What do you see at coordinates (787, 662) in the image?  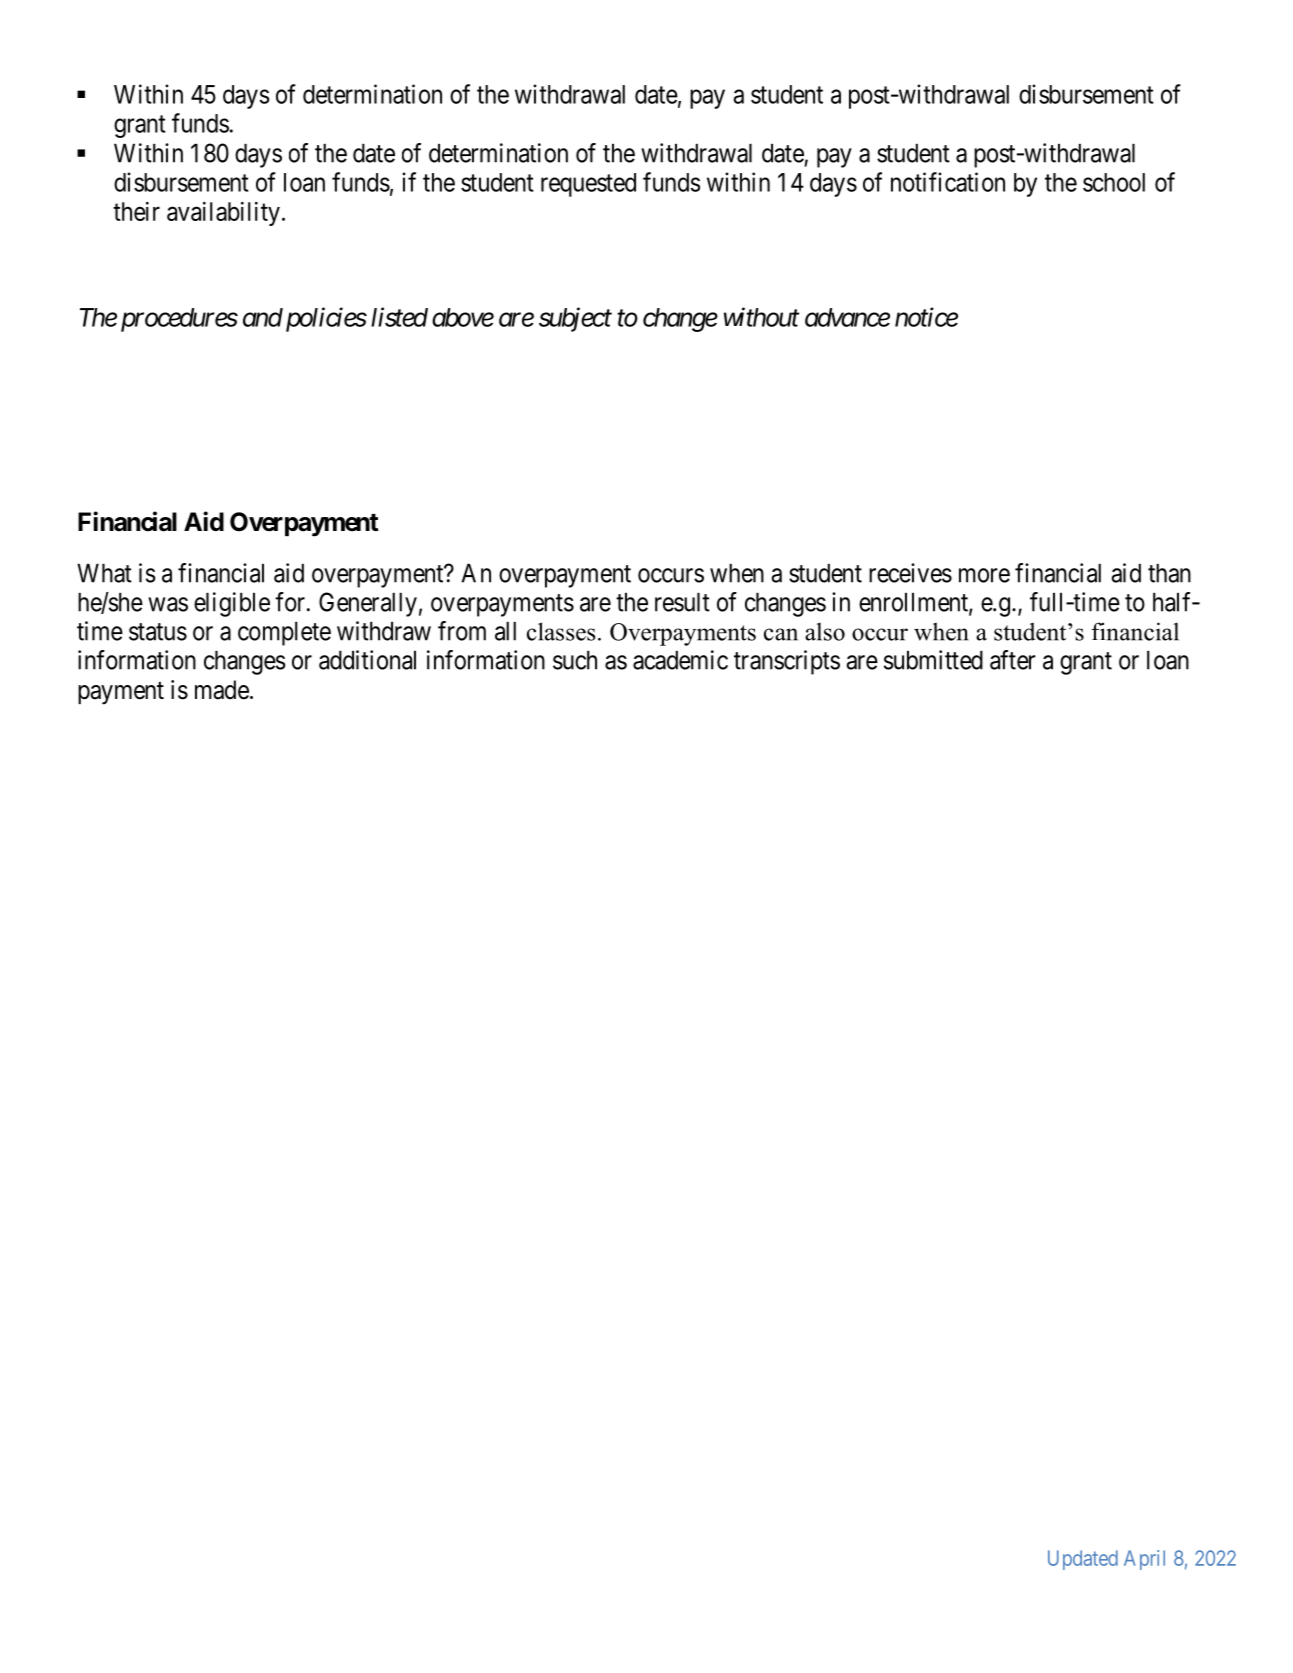 I see `transcripts` at bounding box center [787, 662].
